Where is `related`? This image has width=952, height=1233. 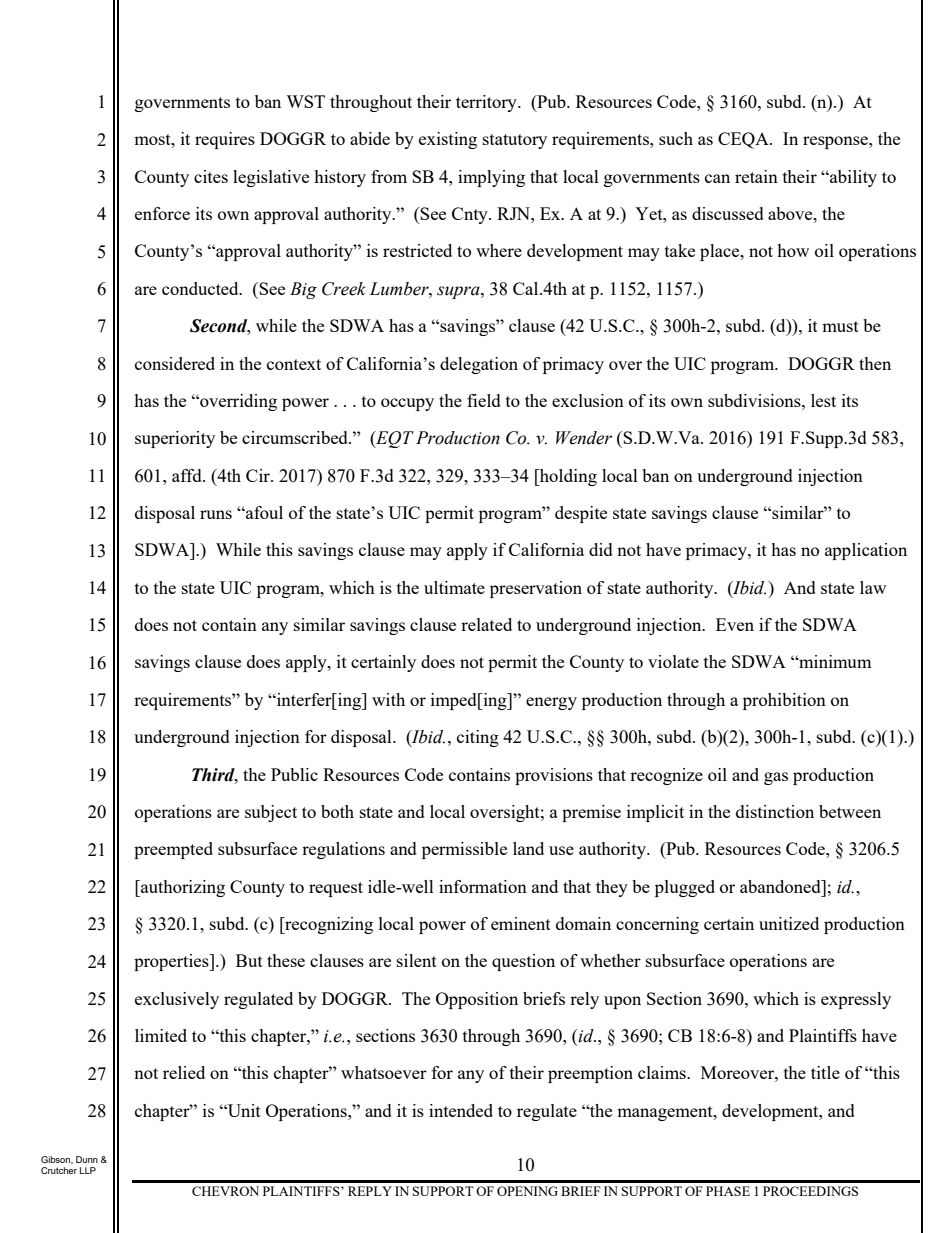 related is located at coordinates (486, 624).
